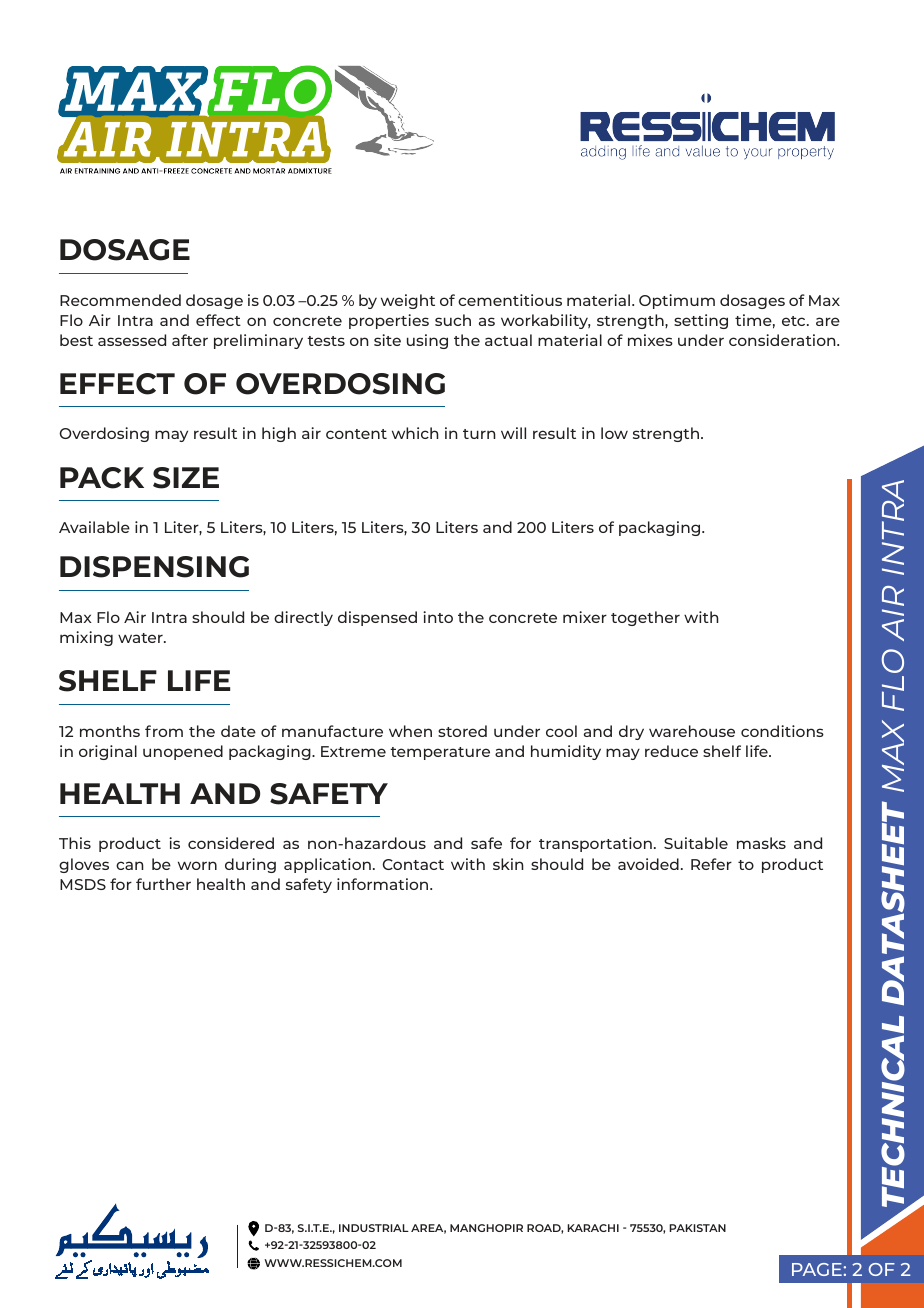 The height and width of the image is (1308, 924). I want to click on further, so click(163, 884).
